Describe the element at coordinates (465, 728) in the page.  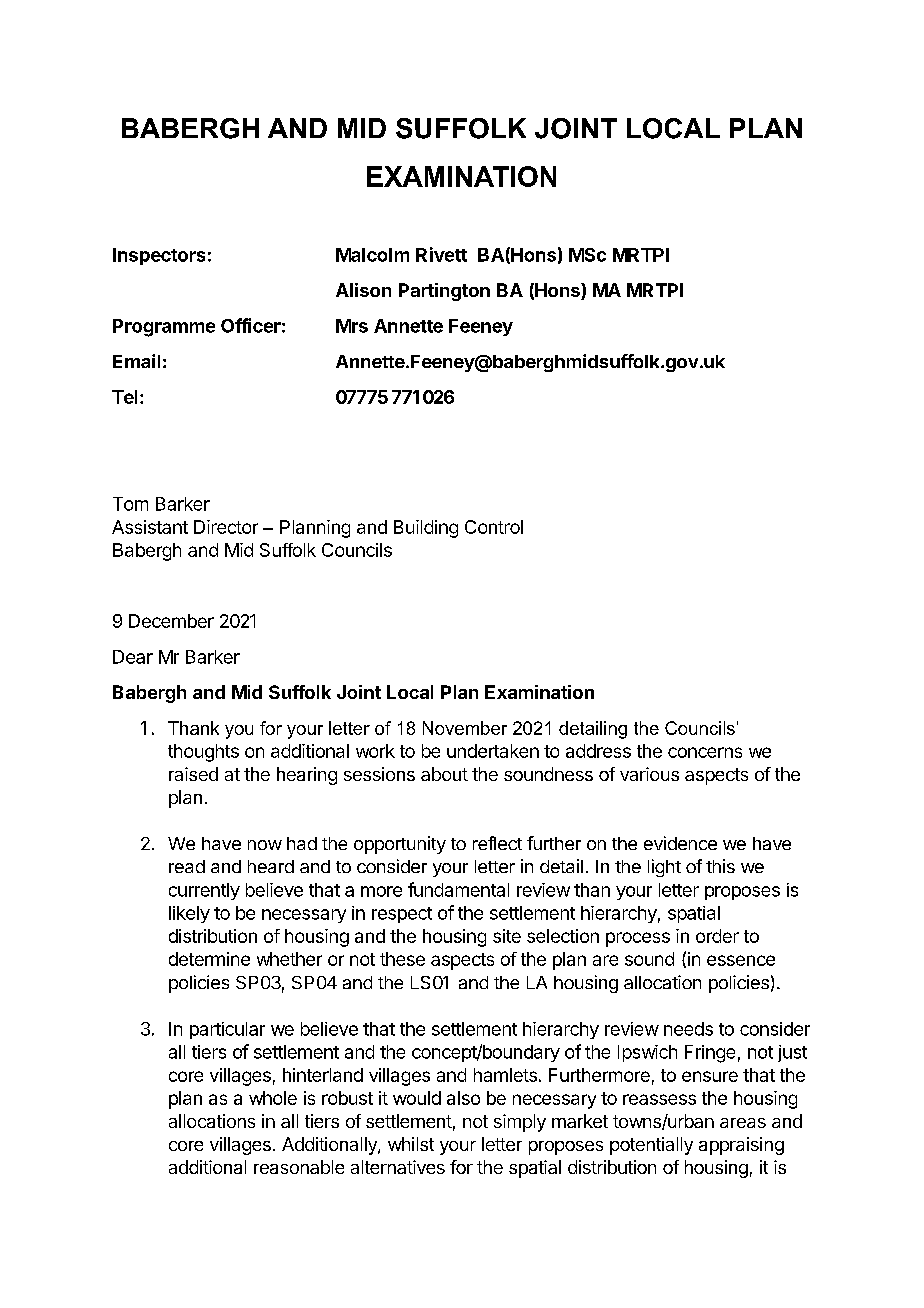
I see `November` at that location.
